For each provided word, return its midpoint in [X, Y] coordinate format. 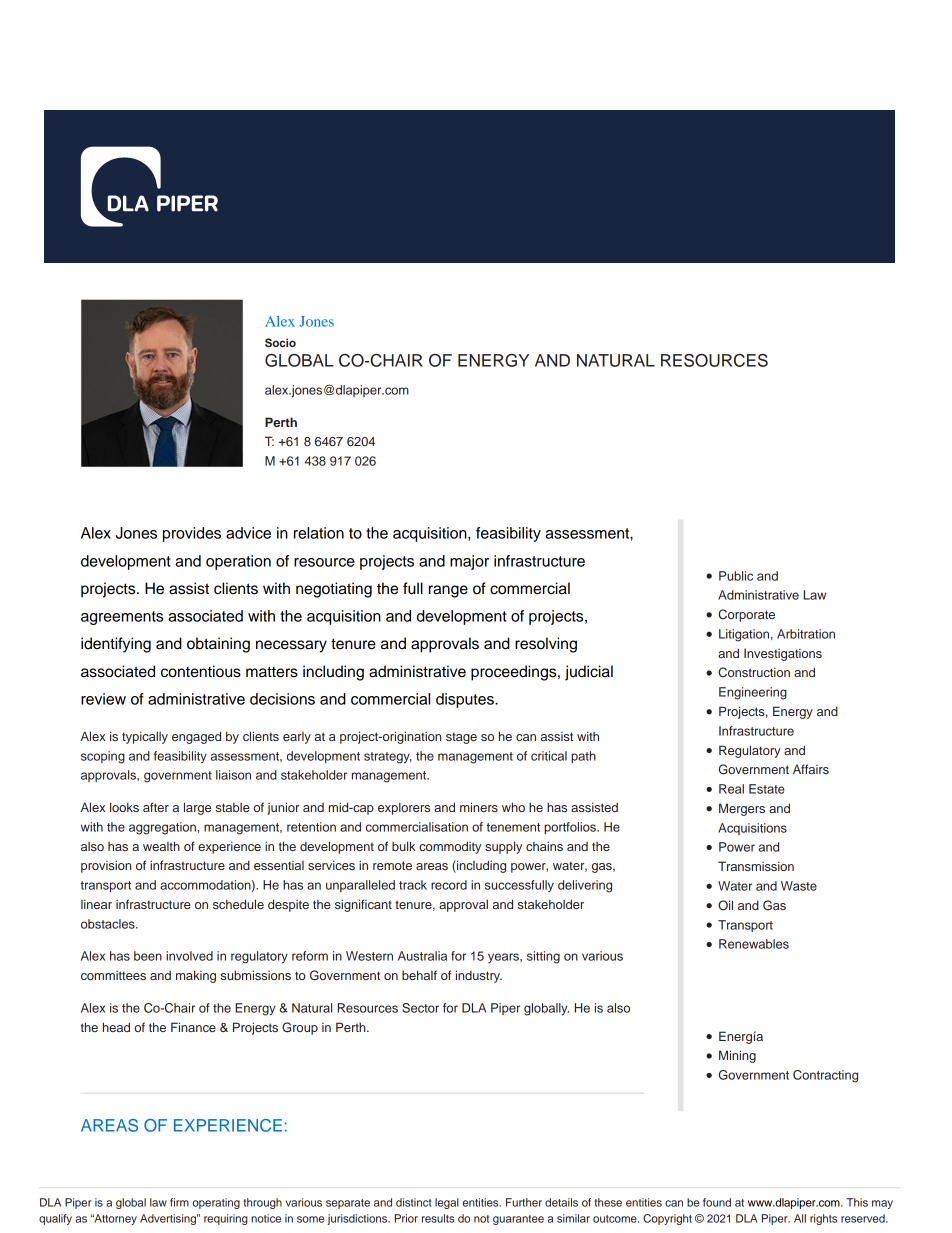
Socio [280, 343]
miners [479, 807]
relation [319, 533]
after [156, 807]
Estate [767, 789]
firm [179, 1202]
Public [736, 576]
